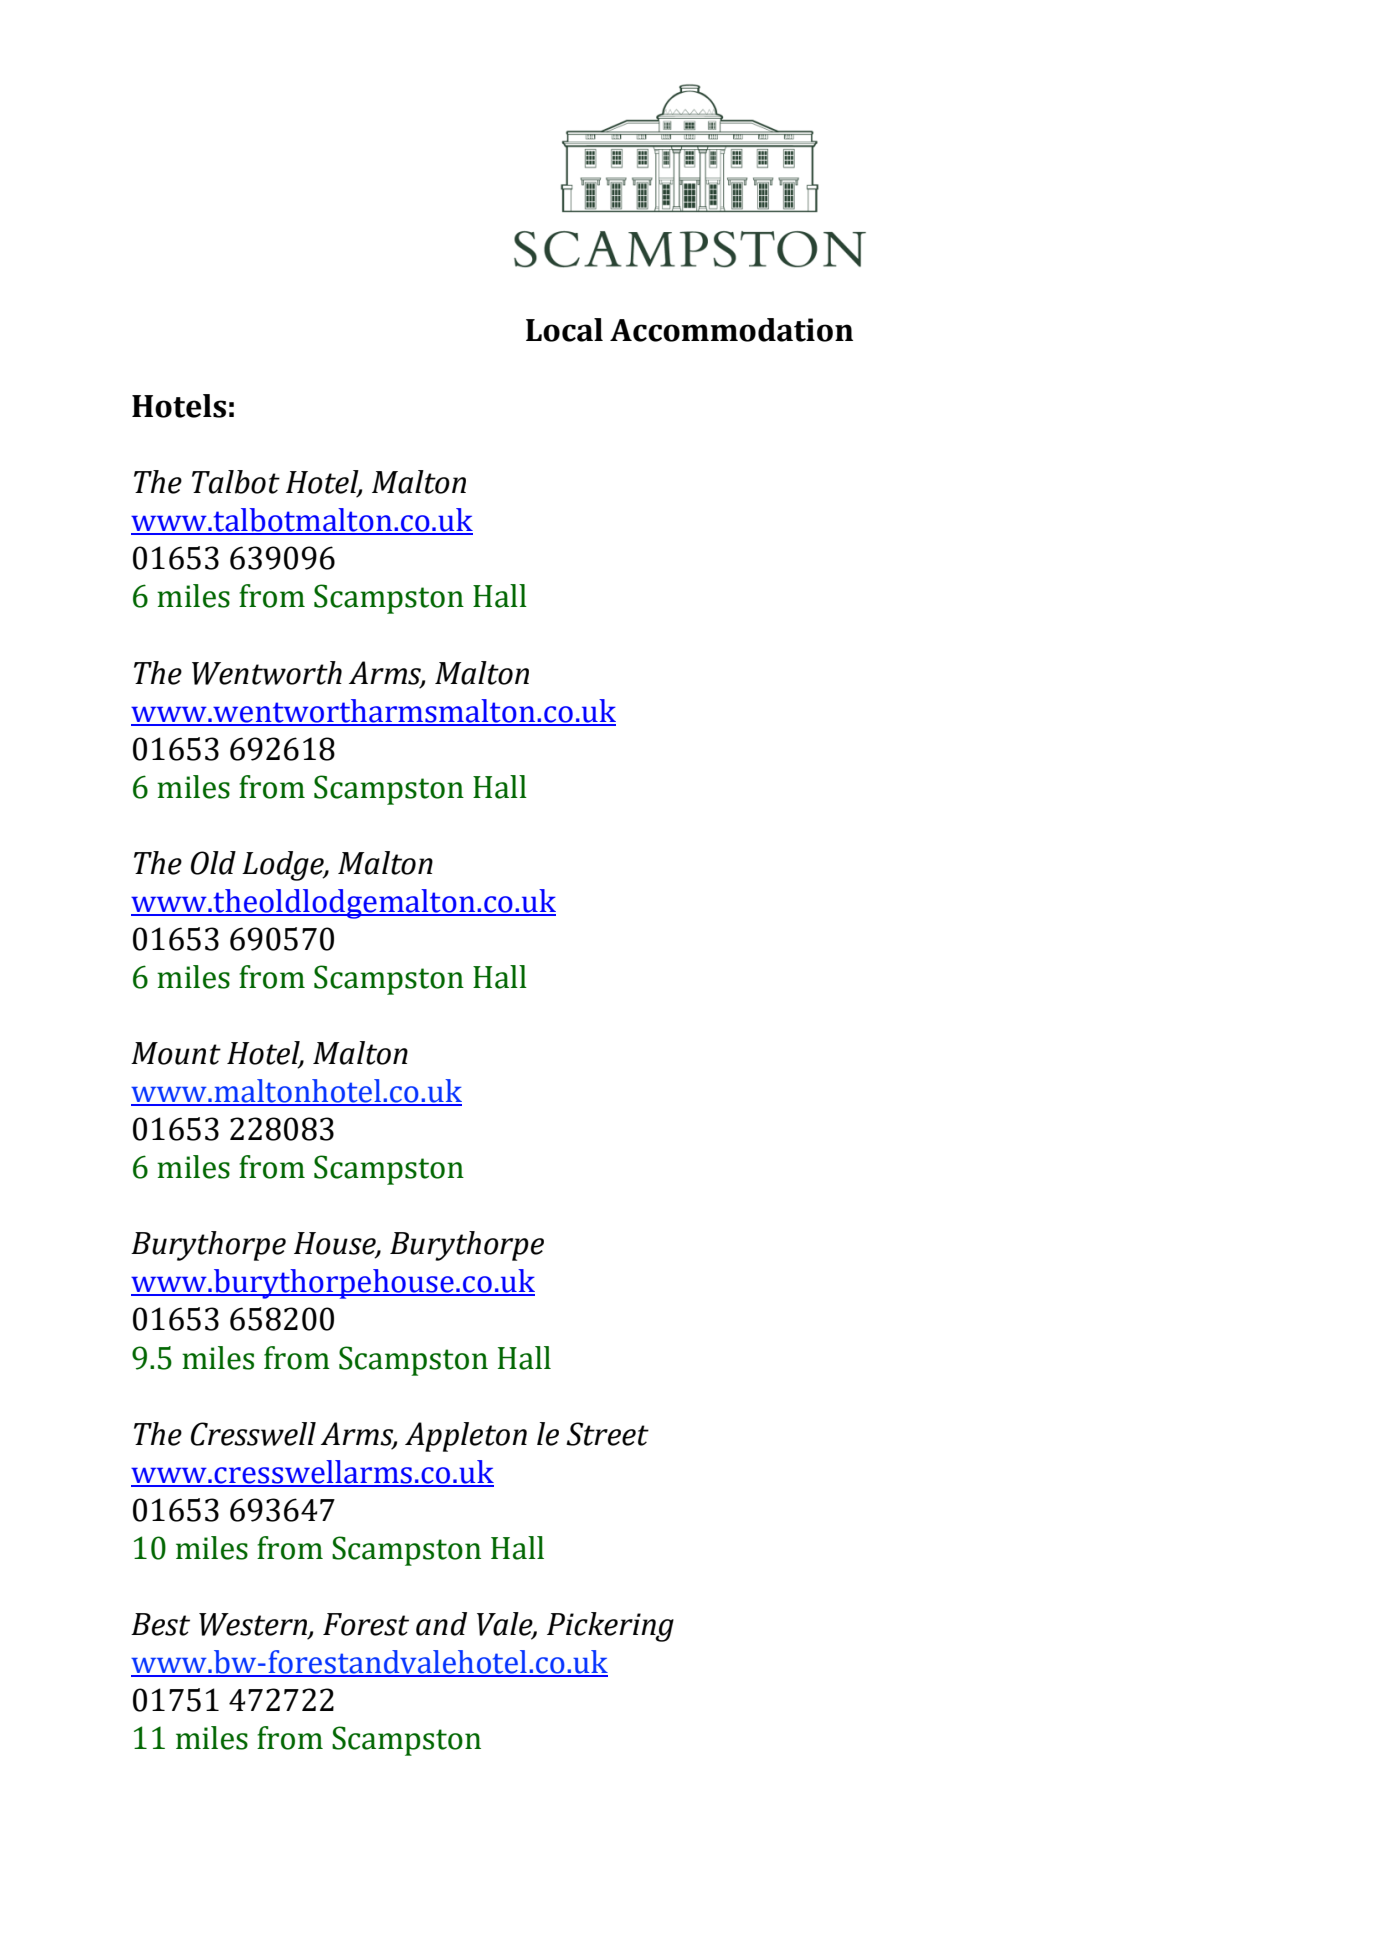 The image size is (1379, 1952). I want to click on Western, so click(254, 1625).
